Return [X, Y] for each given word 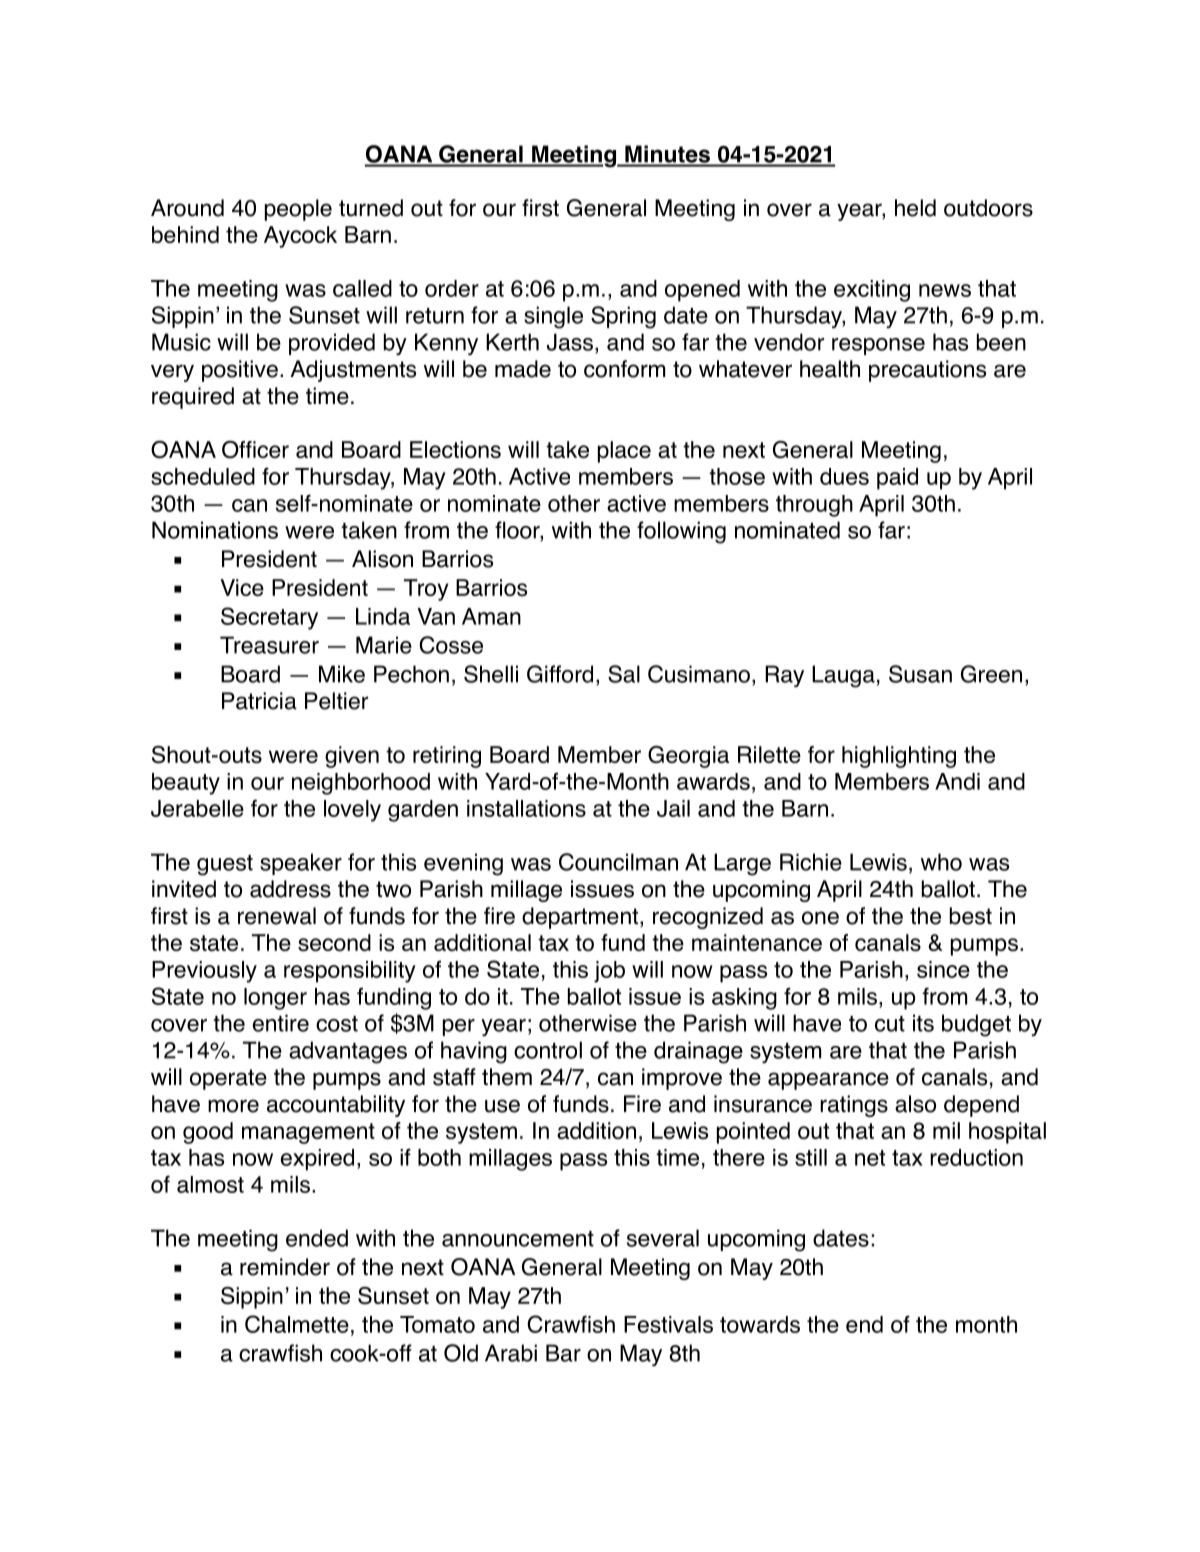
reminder [285, 1267]
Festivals [668, 1324]
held [915, 208]
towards [760, 1324]
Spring [623, 317]
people [298, 210]
